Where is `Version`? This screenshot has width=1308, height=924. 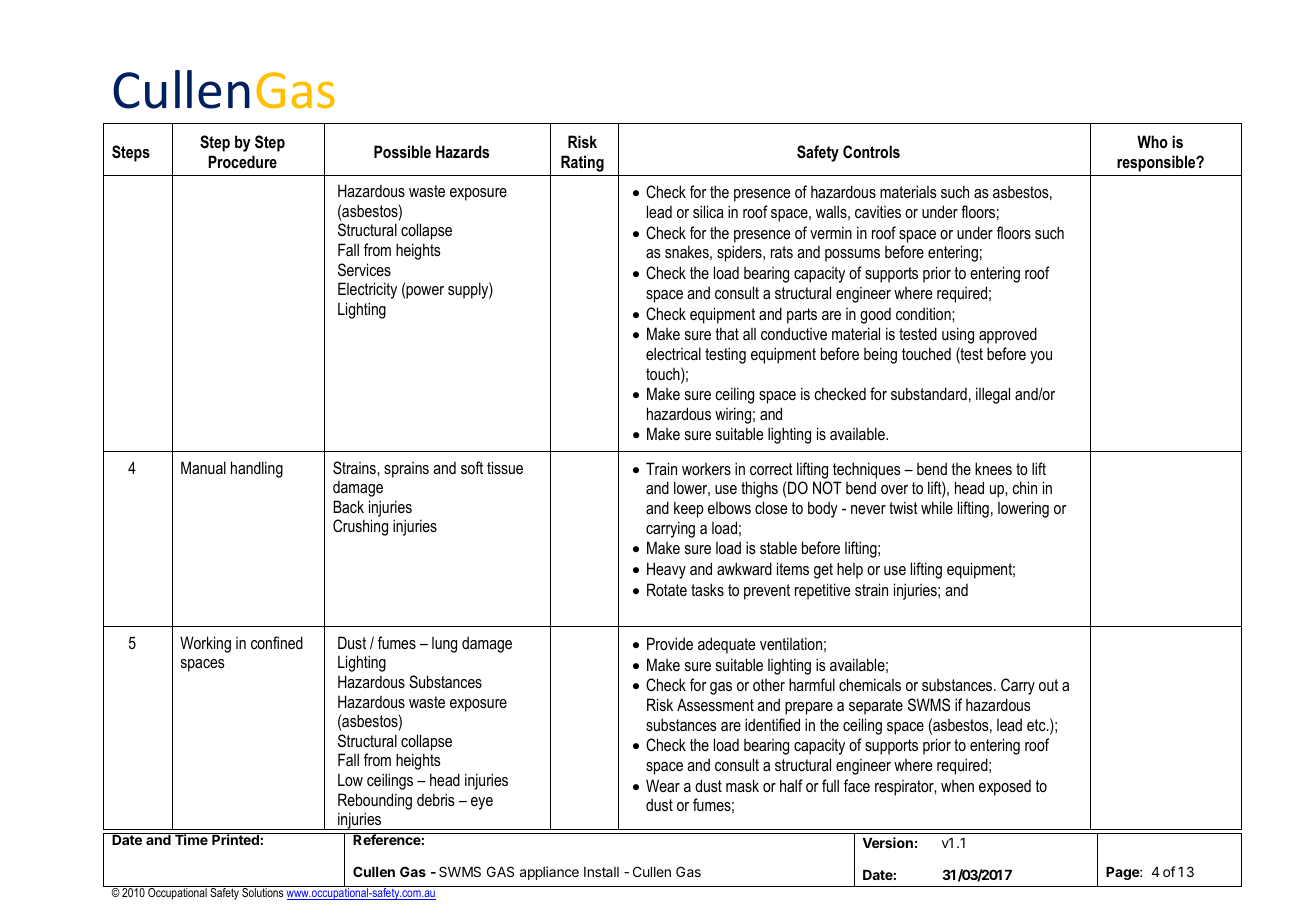 Version is located at coordinates (888, 842).
